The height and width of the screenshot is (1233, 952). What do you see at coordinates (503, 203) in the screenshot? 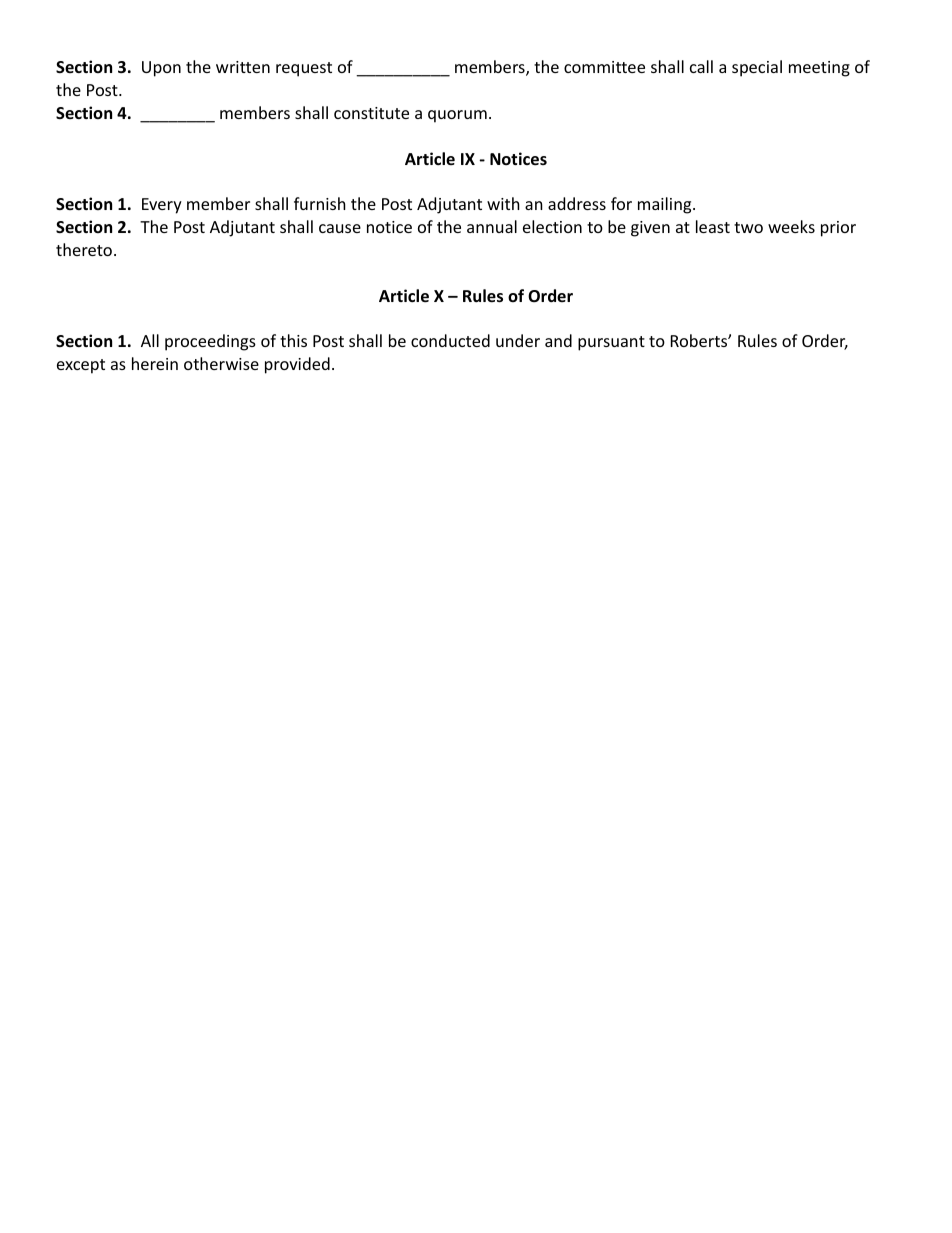
I see `with` at bounding box center [503, 203].
